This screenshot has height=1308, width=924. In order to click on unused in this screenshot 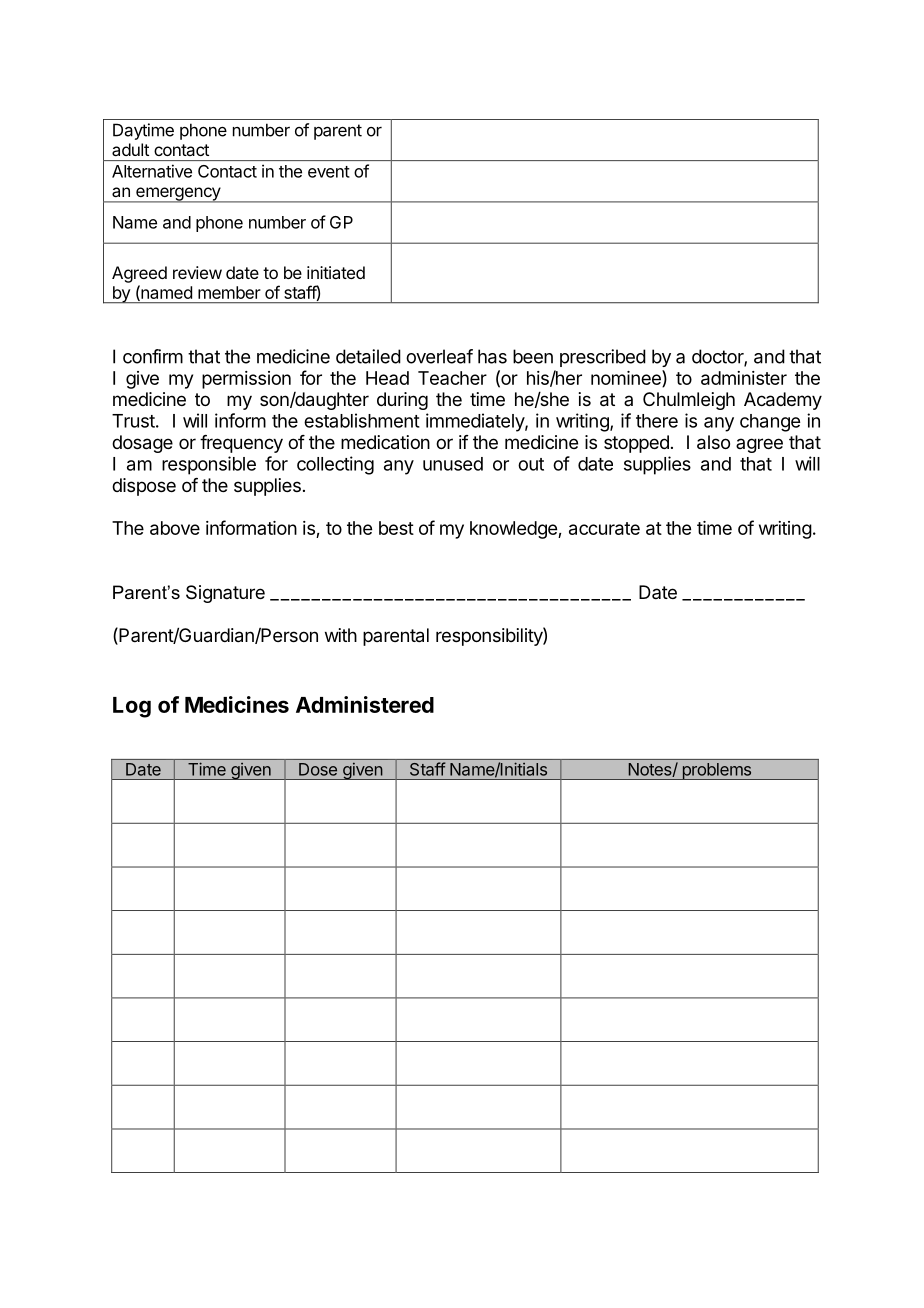, I will do `click(453, 464)`.
